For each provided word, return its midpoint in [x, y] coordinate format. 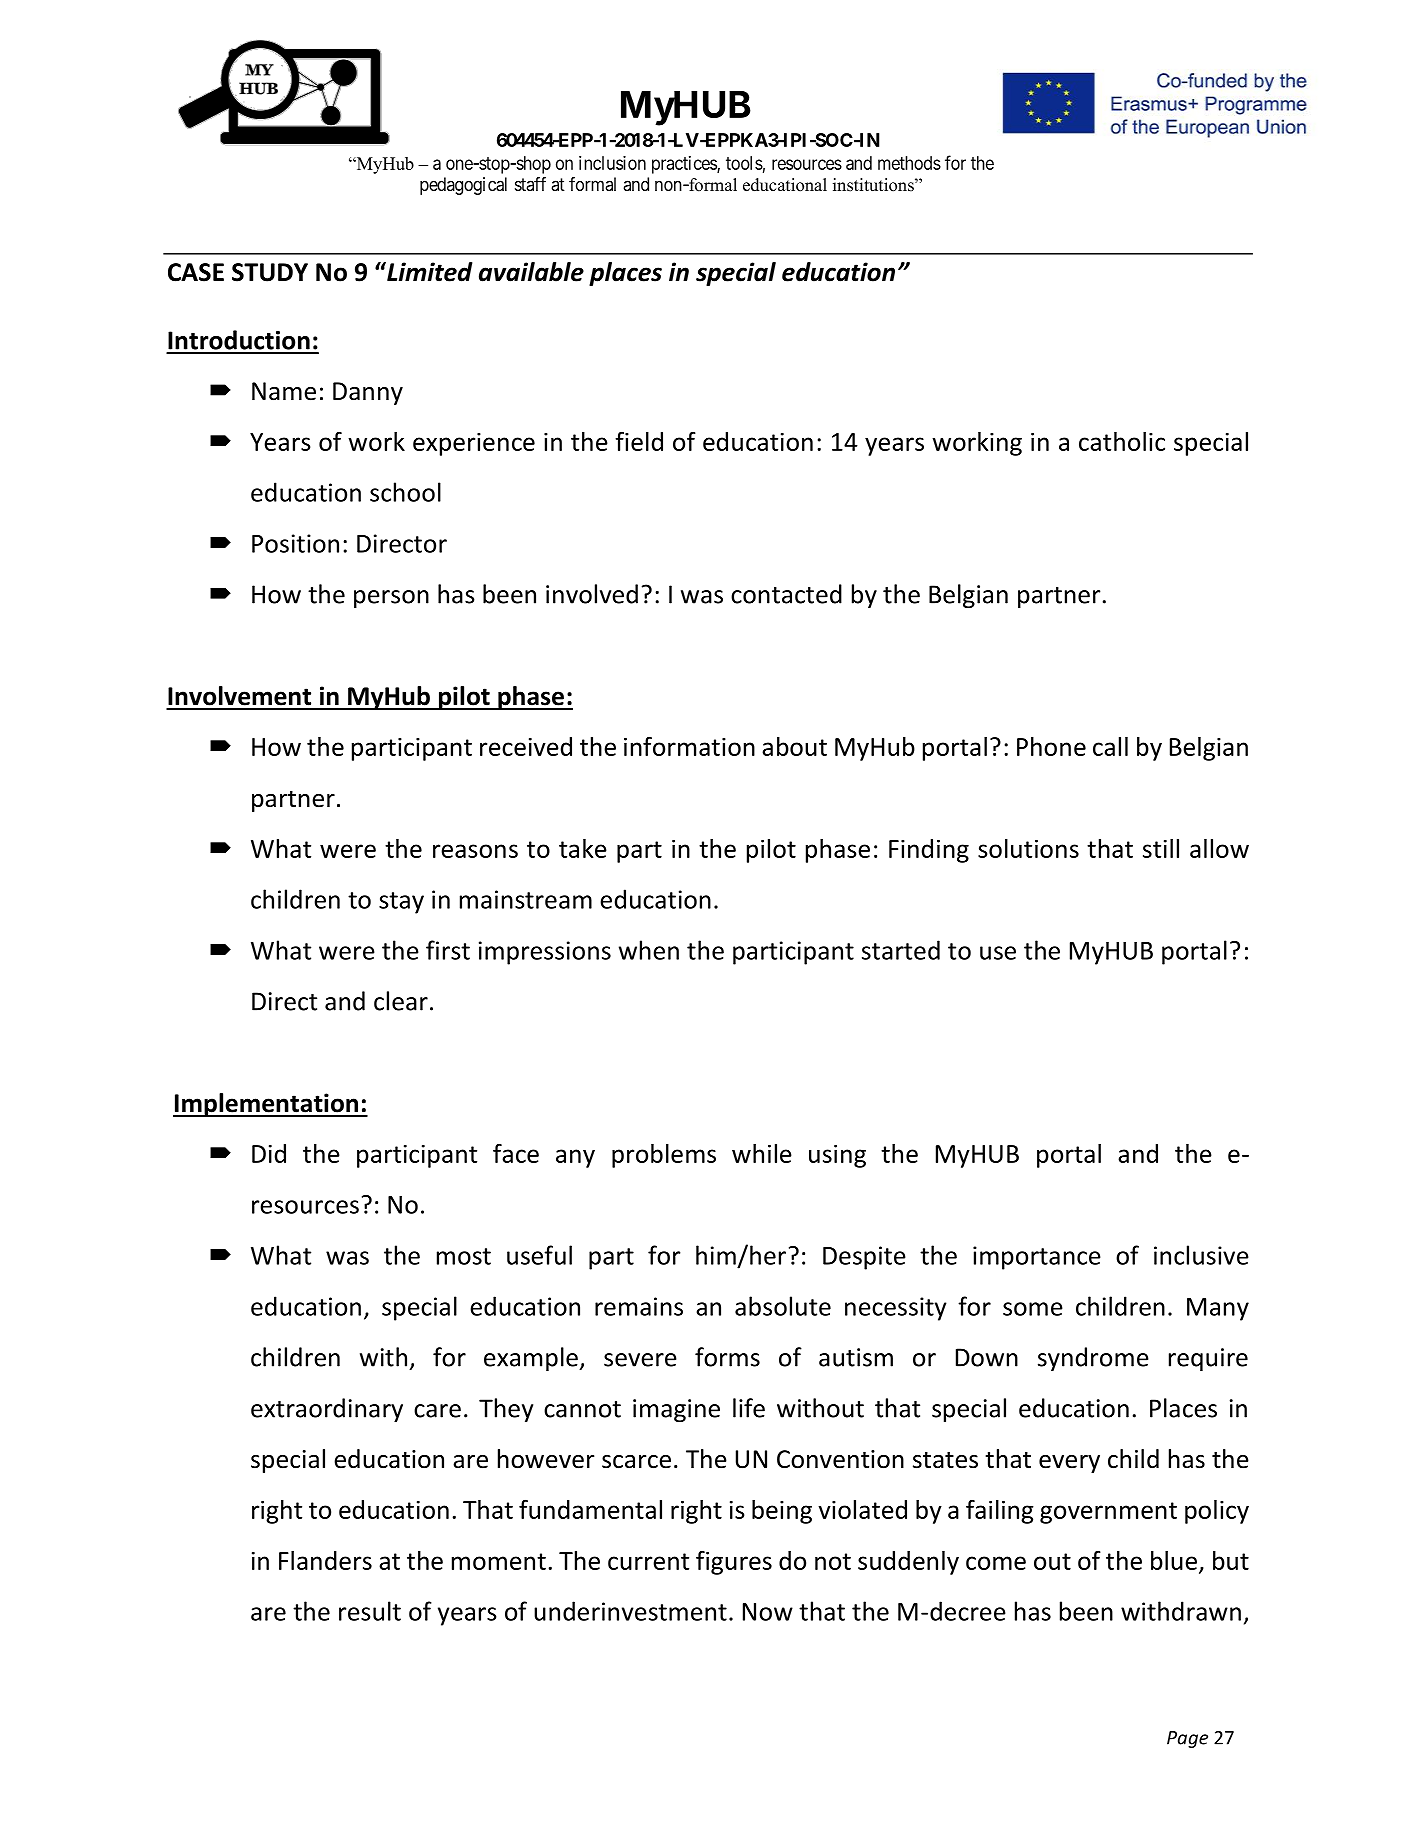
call [1110, 746]
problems [664, 1156]
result [370, 1611]
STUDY [270, 272]
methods [909, 163]
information [689, 746]
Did [269, 1153]
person [391, 599]
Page [1187, 1739]
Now [768, 1612]
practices [685, 165]
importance [1037, 1258]
